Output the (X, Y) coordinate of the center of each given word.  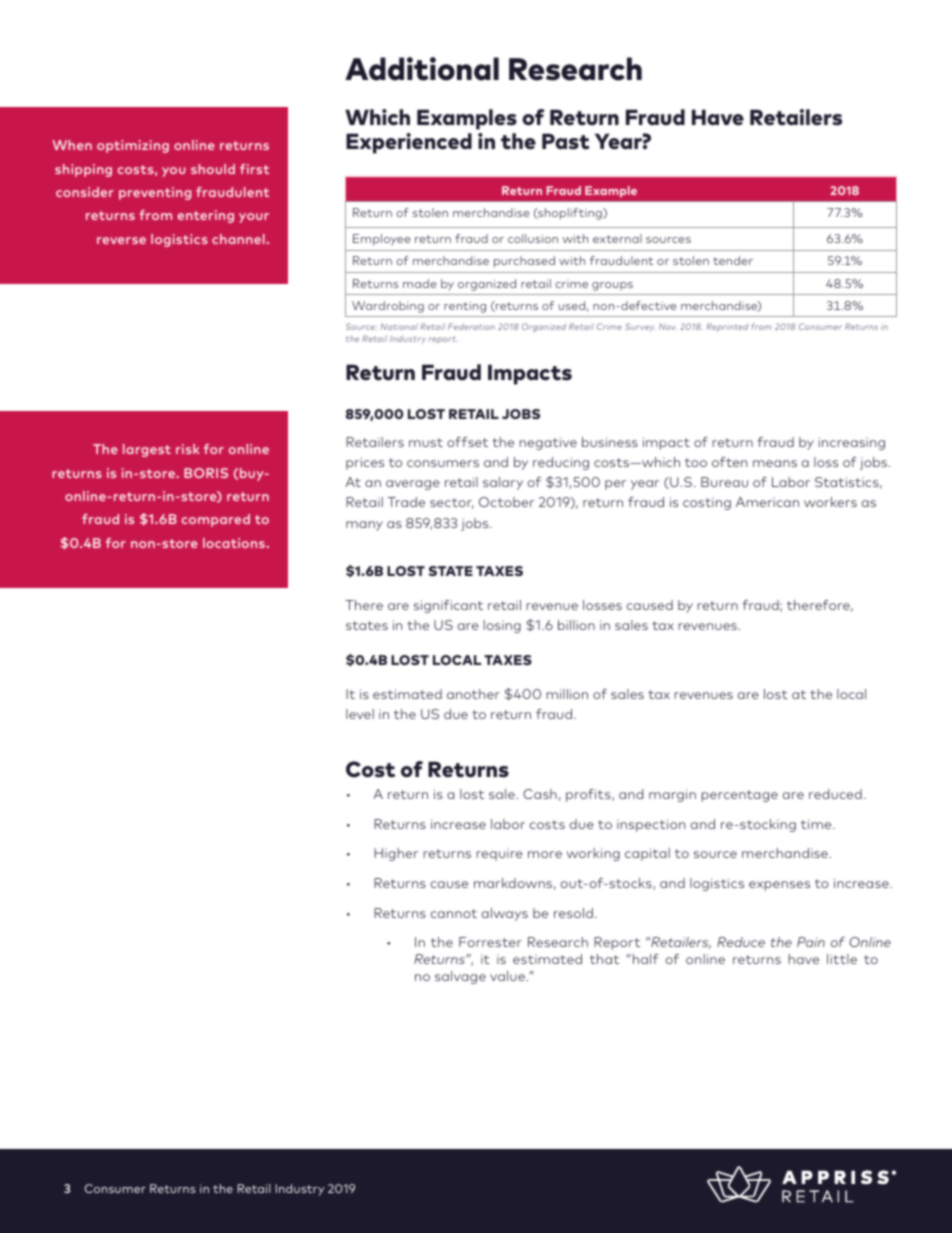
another (473, 694)
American (767, 502)
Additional (422, 69)
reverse (121, 240)
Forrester (490, 942)
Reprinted (727, 327)
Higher (396, 854)
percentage (739, 796)
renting (465, 307)
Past (566, 141)
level (360, 714)
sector (451, 503)
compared (216, 520)
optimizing (133, 146)
